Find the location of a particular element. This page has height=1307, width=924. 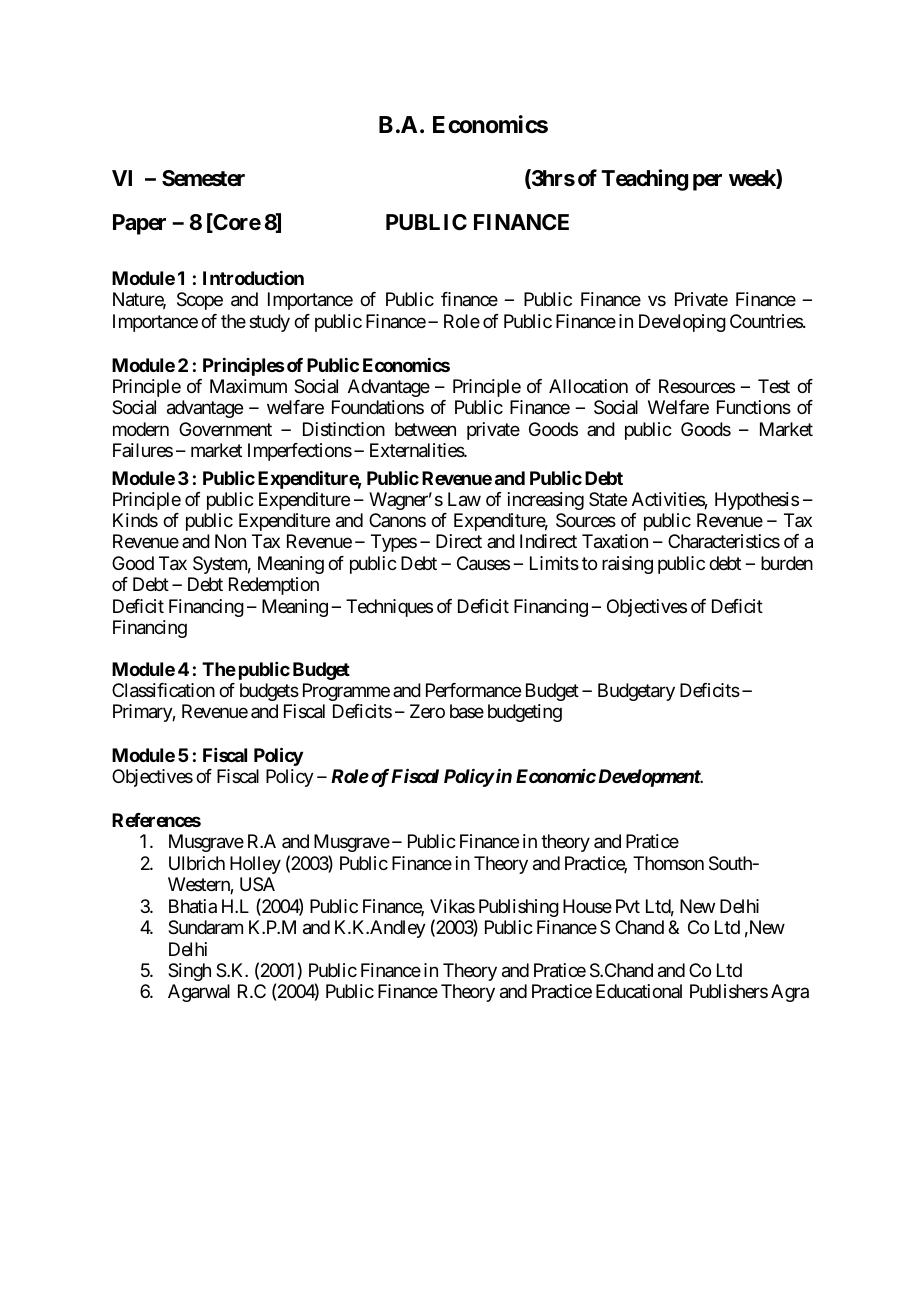

Singh is located at coordinates (189, 972).
